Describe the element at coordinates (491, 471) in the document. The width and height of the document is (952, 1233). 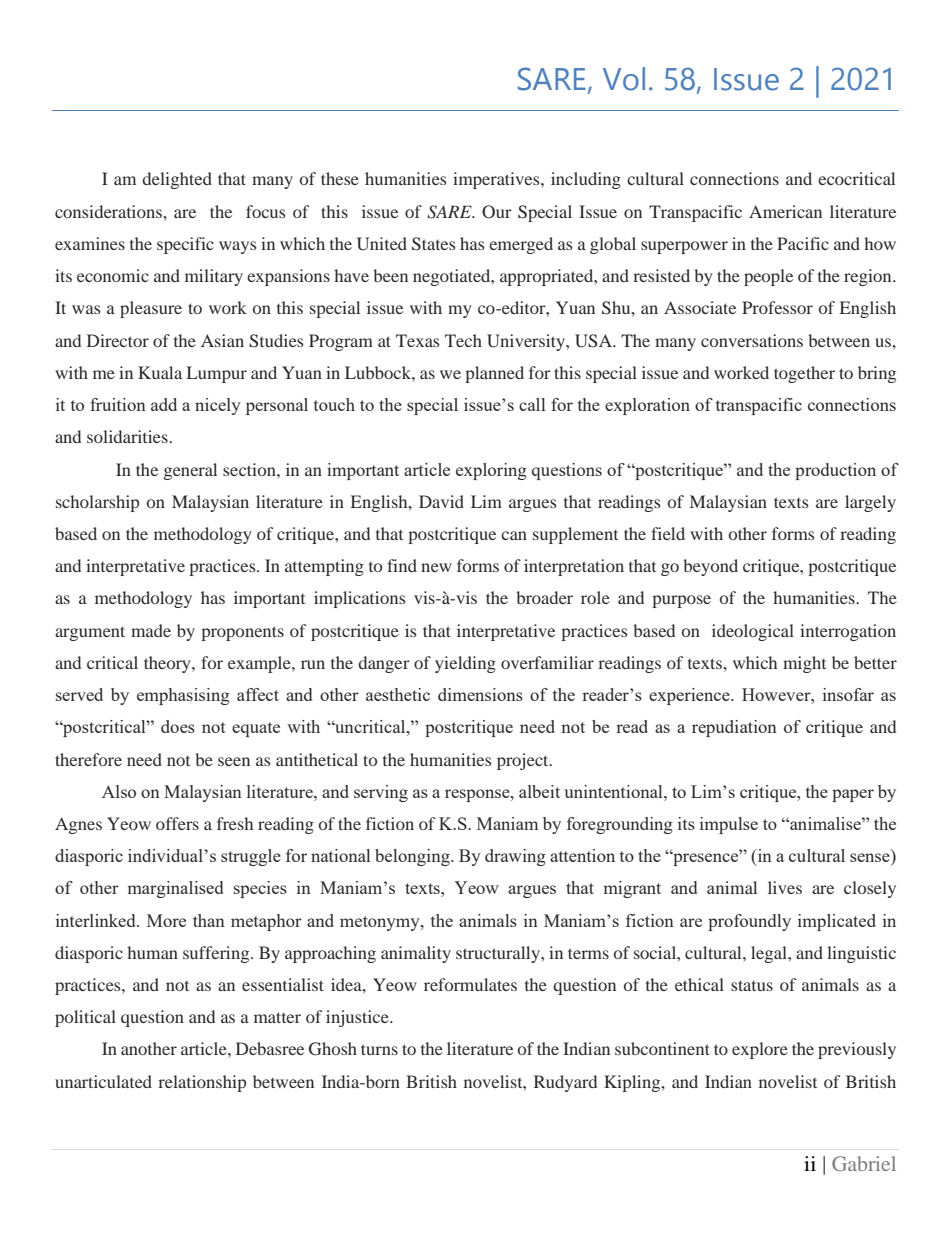
I see `exploring` at that location.
